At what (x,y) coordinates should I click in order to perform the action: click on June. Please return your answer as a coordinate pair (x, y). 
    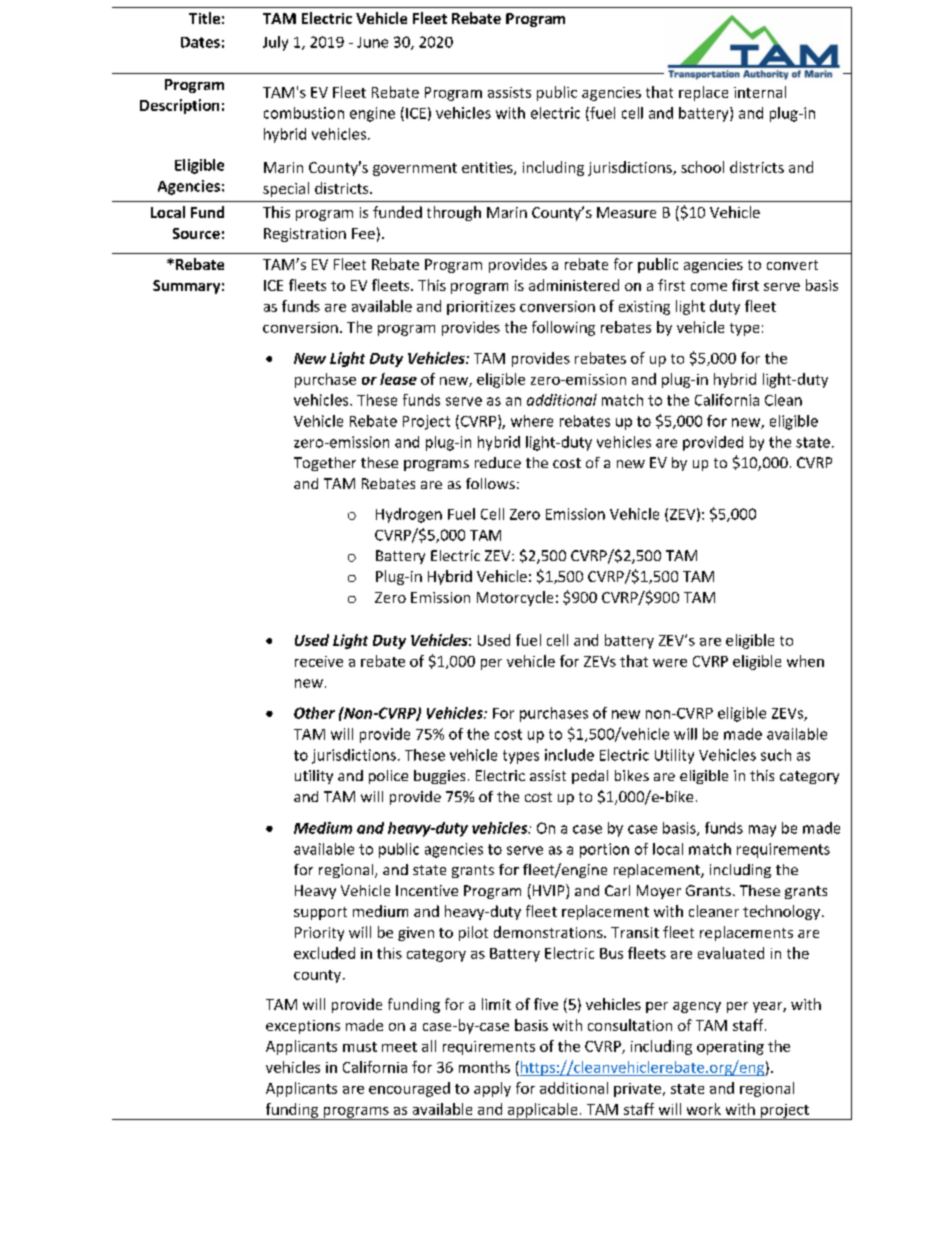
    Looking at the image, I should click on (372, 42).
